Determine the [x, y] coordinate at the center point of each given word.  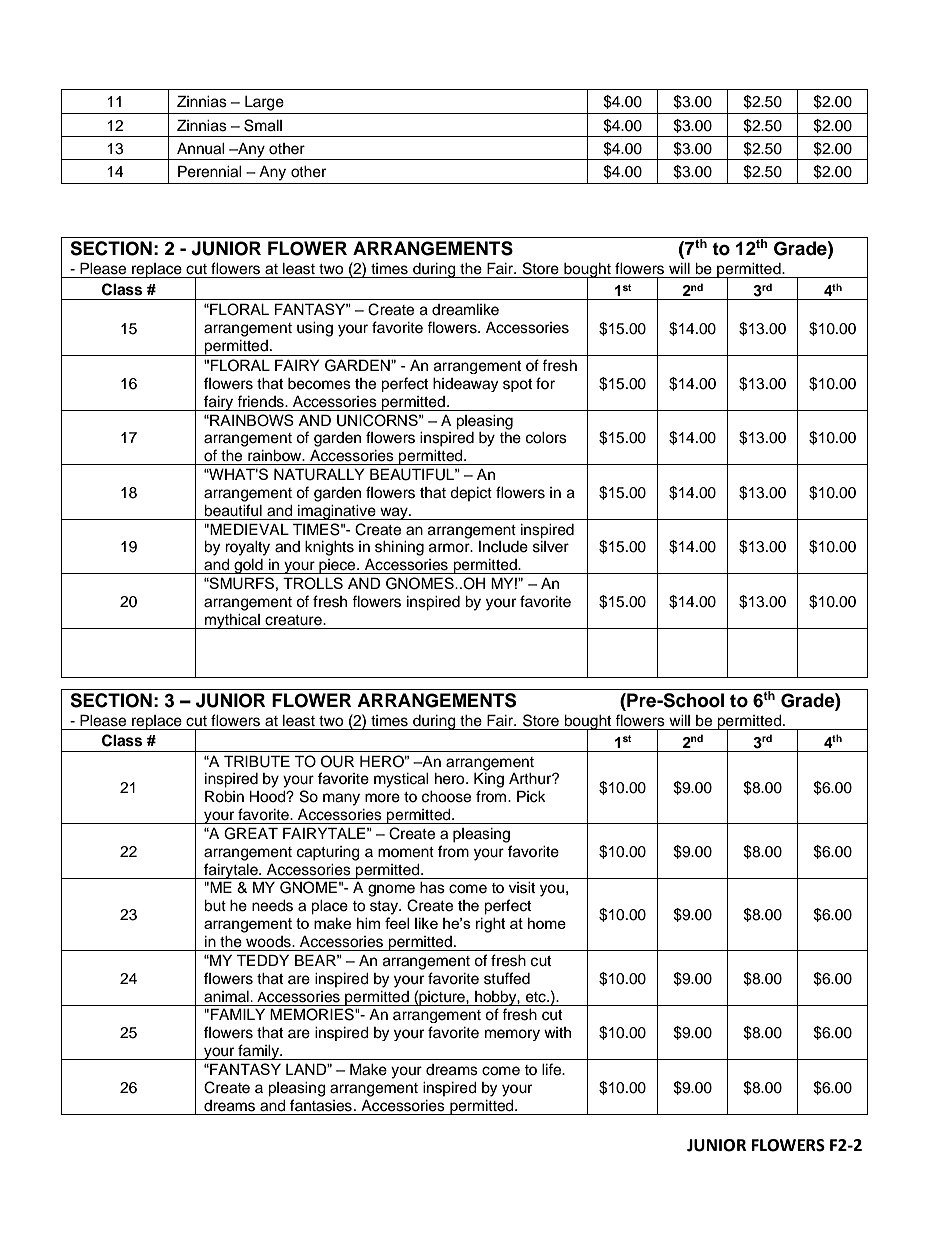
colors [546, 438]
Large [264, 103]
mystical [401, 780]
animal [227, 997]
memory [512, 1035]
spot [517, 385]
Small [263, 125]
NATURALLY [319, 474]
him [368, 923]
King [489, 780]
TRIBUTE [257, 761]
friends [261, 401]
